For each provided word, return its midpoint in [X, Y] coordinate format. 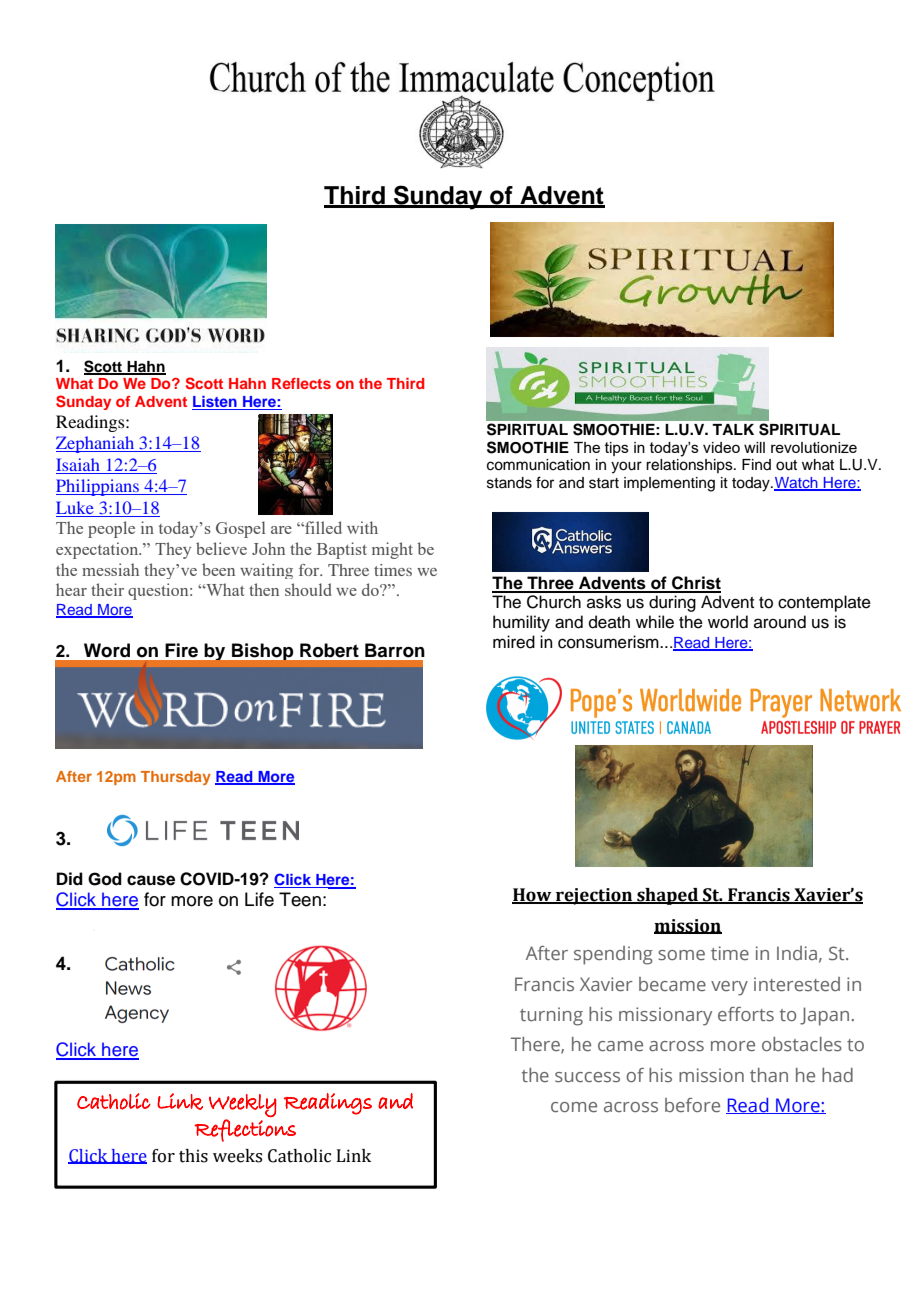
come [574, 1107]
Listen [215, 403]
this [193, 1156]
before [692, 1105]
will [754, 447]
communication [538, 465]
